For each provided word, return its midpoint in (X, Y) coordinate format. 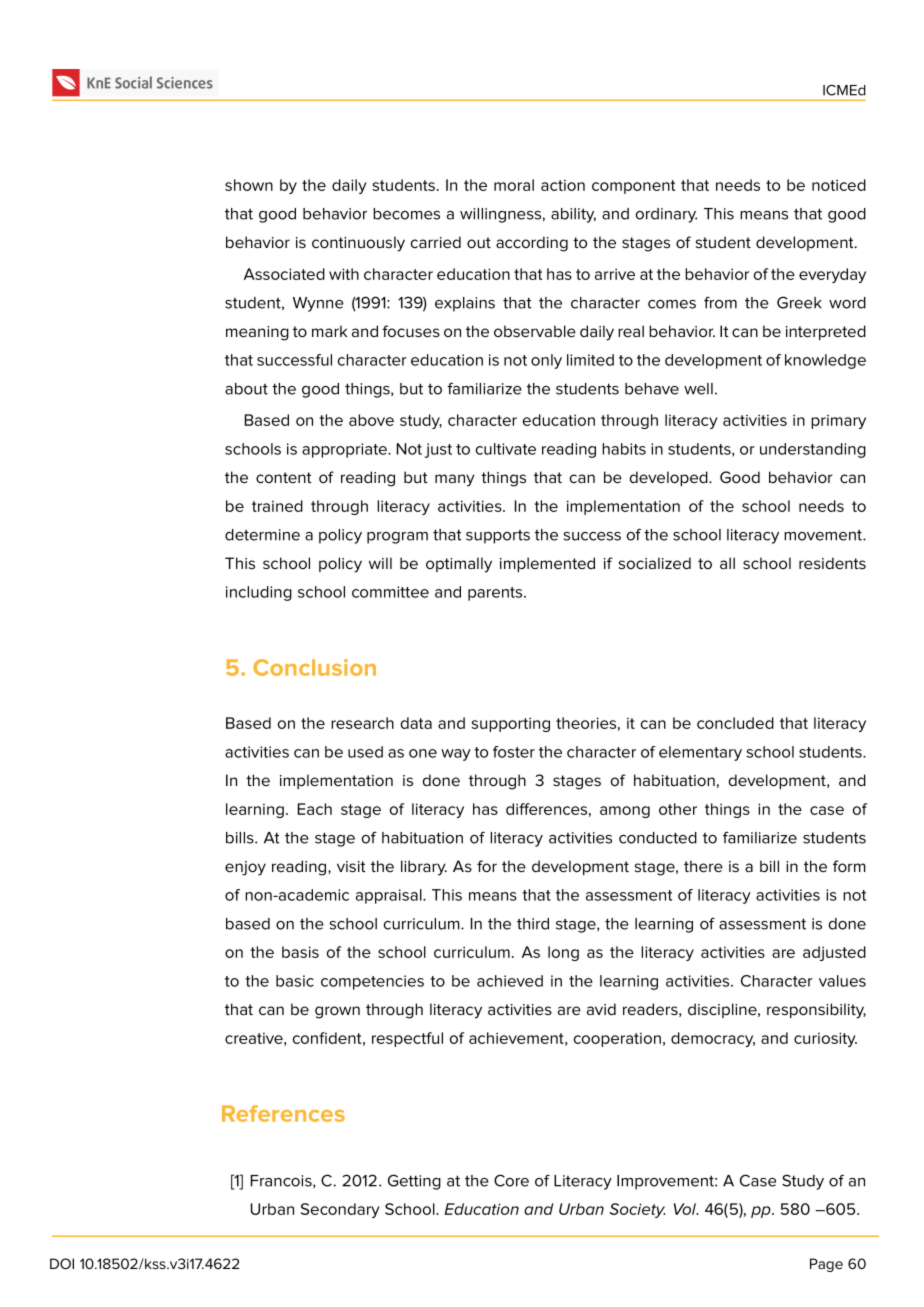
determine (262, 535)
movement (824, 535)
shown (249, 185)
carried (436, 242)
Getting (414, 1182)
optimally (459, 565)
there (703, 866)
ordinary (666, 215)
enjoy (245, 868)
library (424, 868)
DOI (62, 1263)
